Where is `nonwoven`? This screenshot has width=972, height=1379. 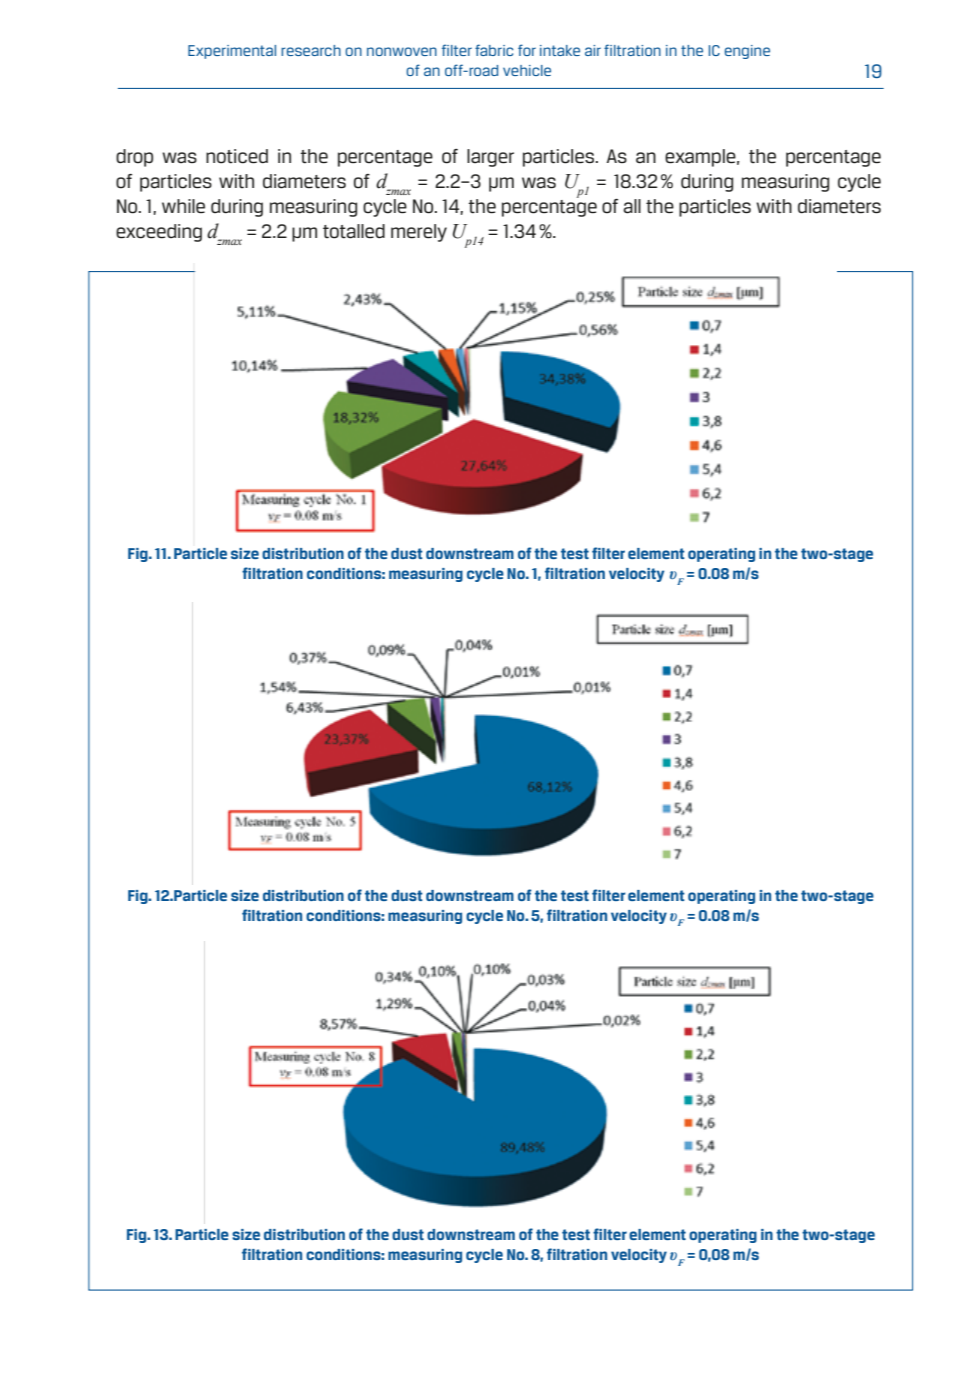 nonwoven is located at coordinates (402, 51).
